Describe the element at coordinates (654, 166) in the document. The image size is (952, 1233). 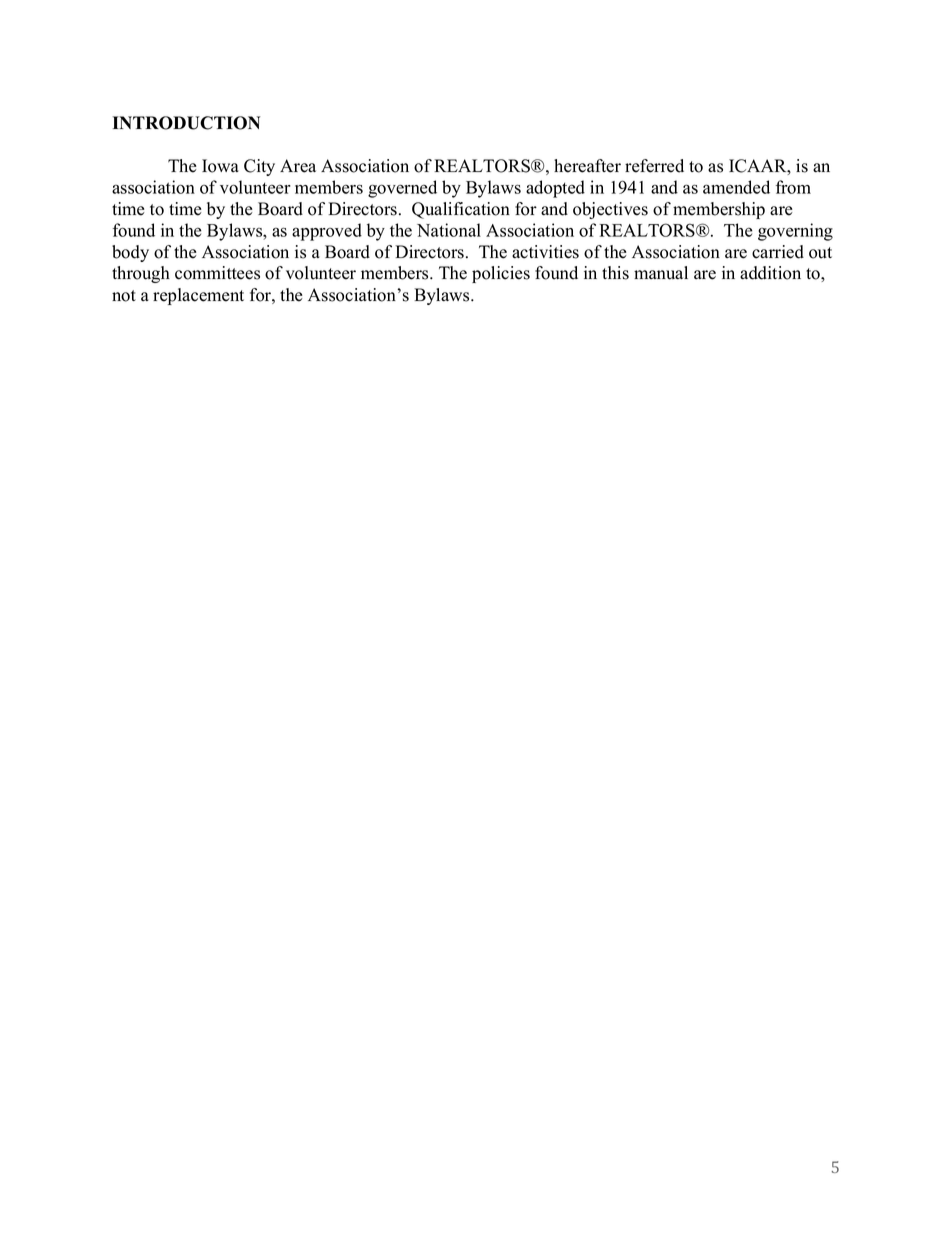
I see `referred` at that location.
